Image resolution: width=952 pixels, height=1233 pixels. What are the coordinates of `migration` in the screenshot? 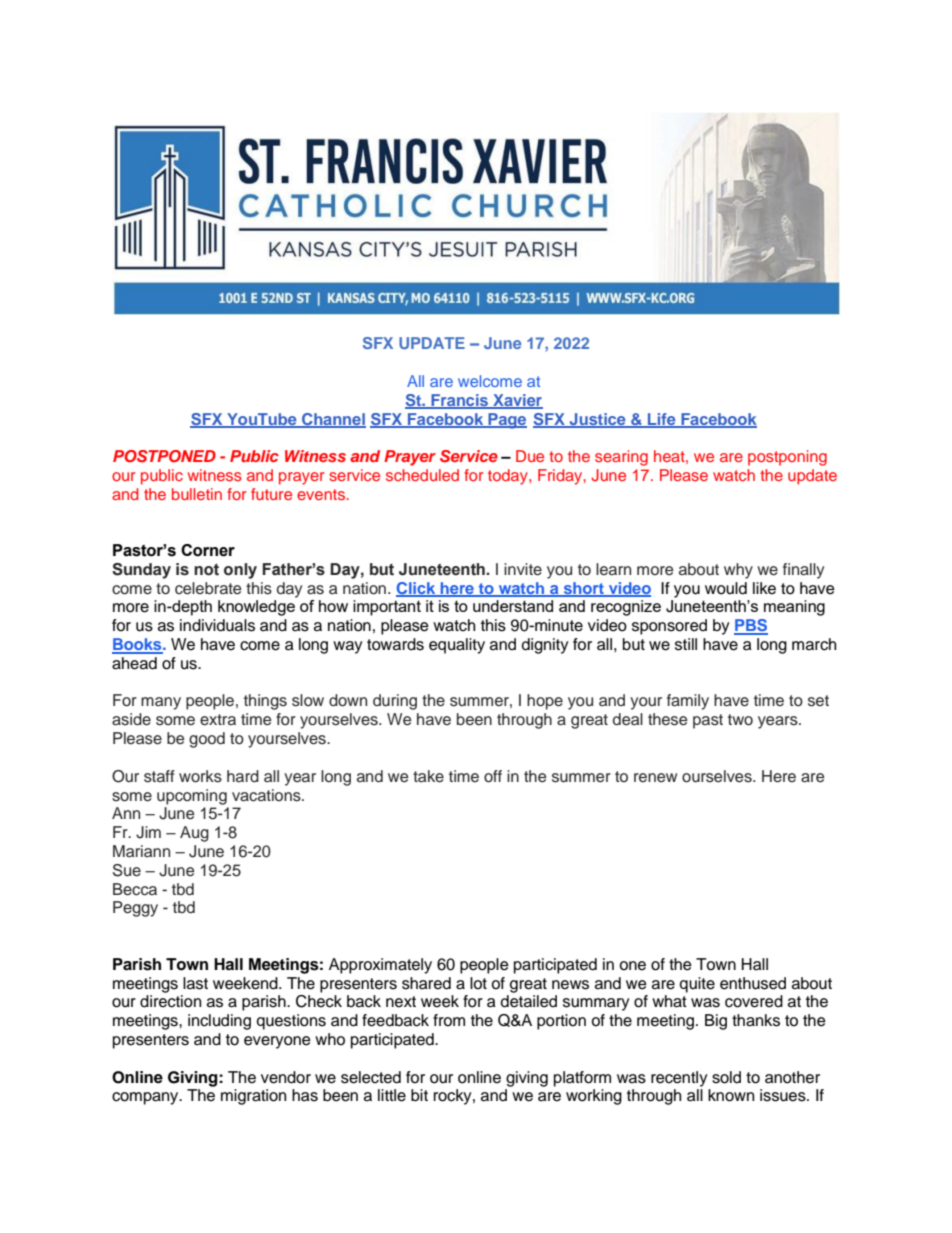 It's located at (253, 1097).
